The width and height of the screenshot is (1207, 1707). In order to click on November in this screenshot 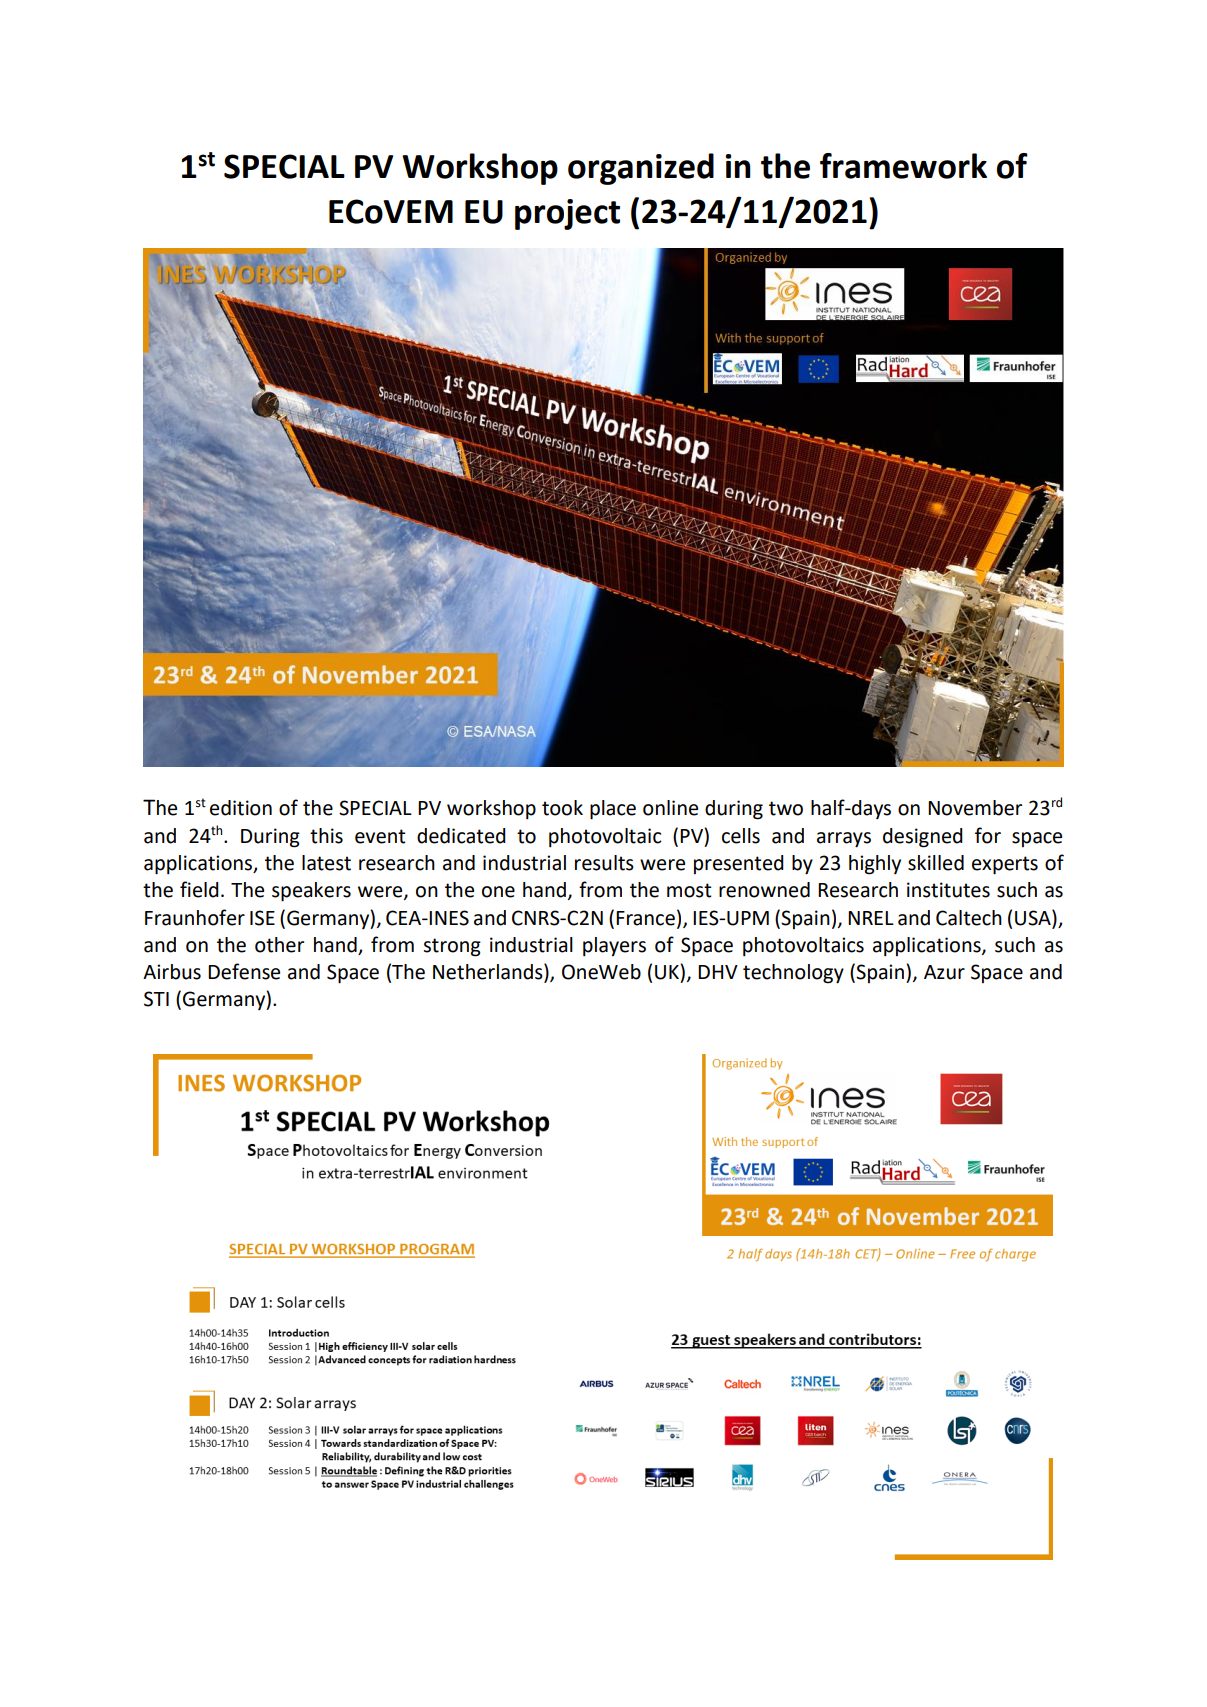, I will do `click(975, 808)`.
